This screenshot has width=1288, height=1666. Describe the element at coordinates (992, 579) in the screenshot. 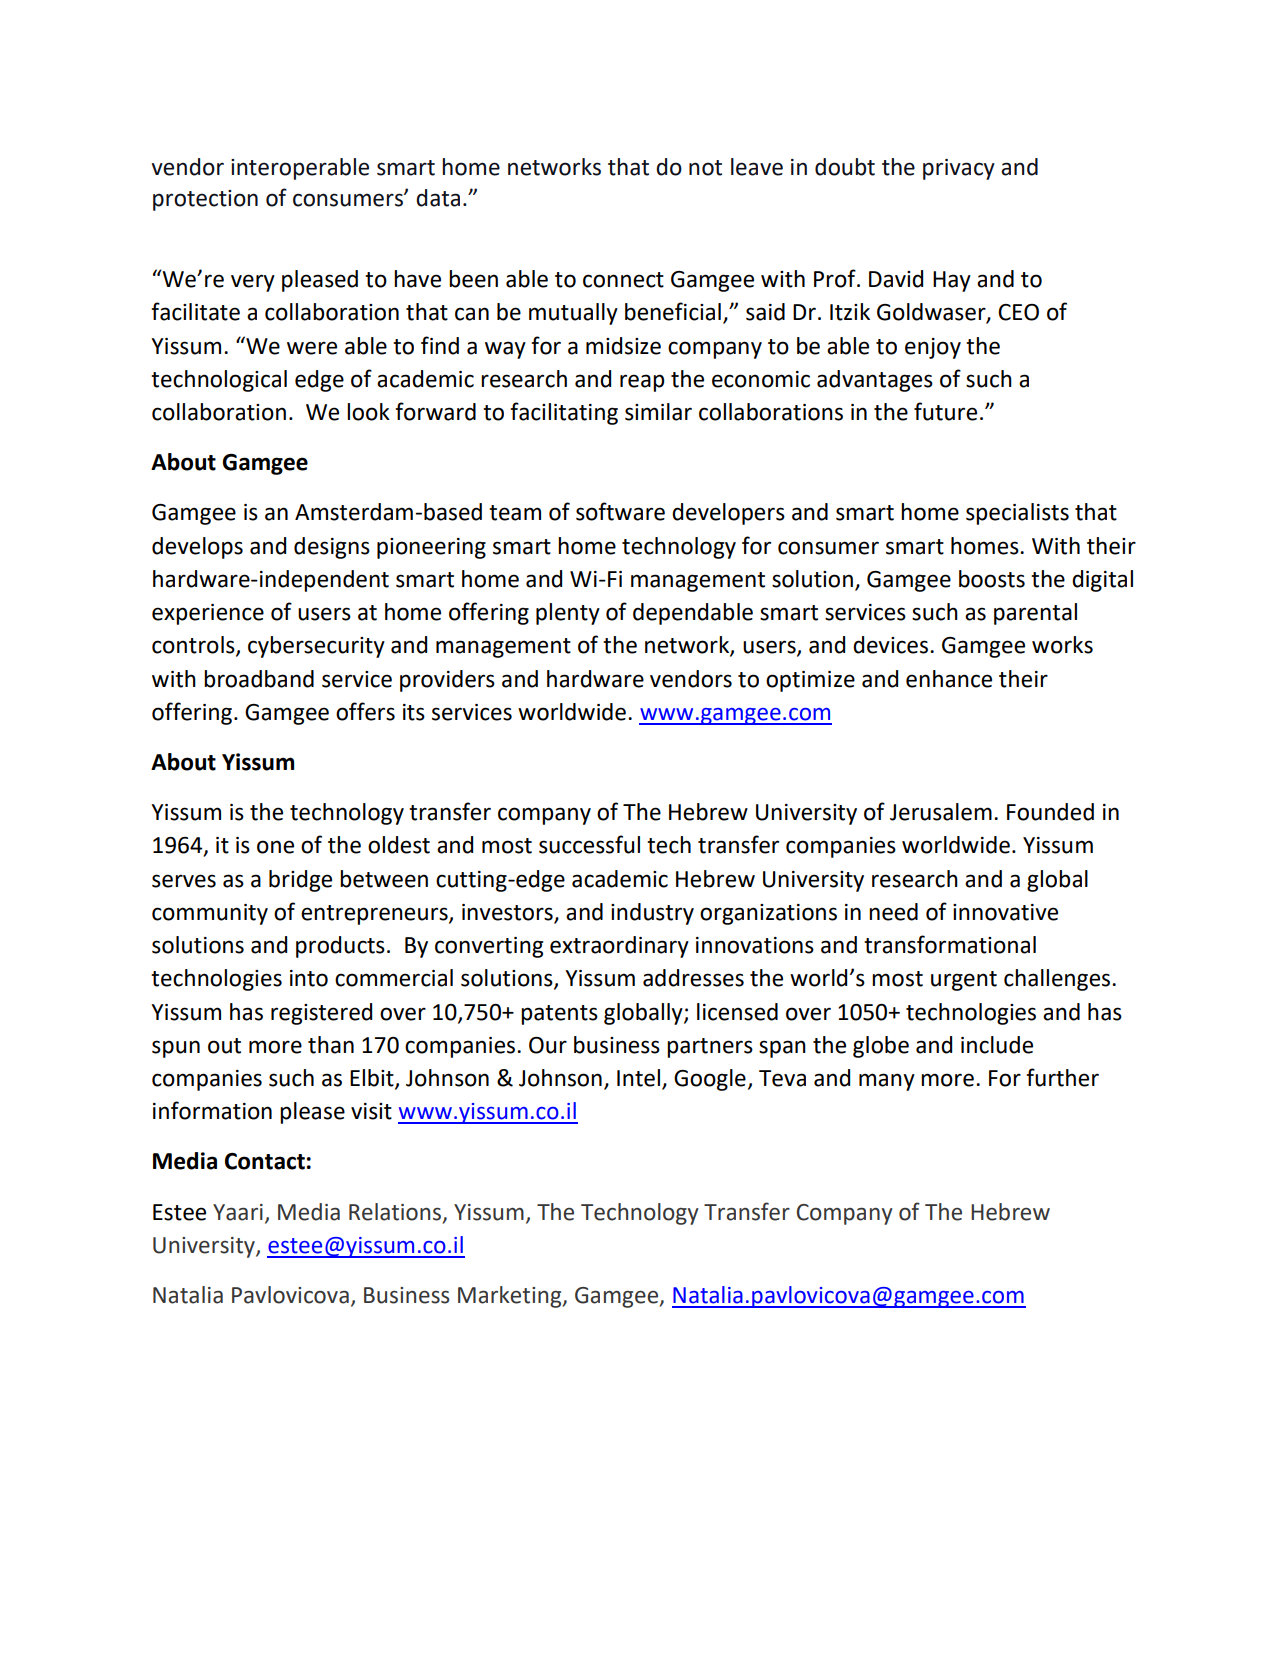

I see `boosts` at that location.
